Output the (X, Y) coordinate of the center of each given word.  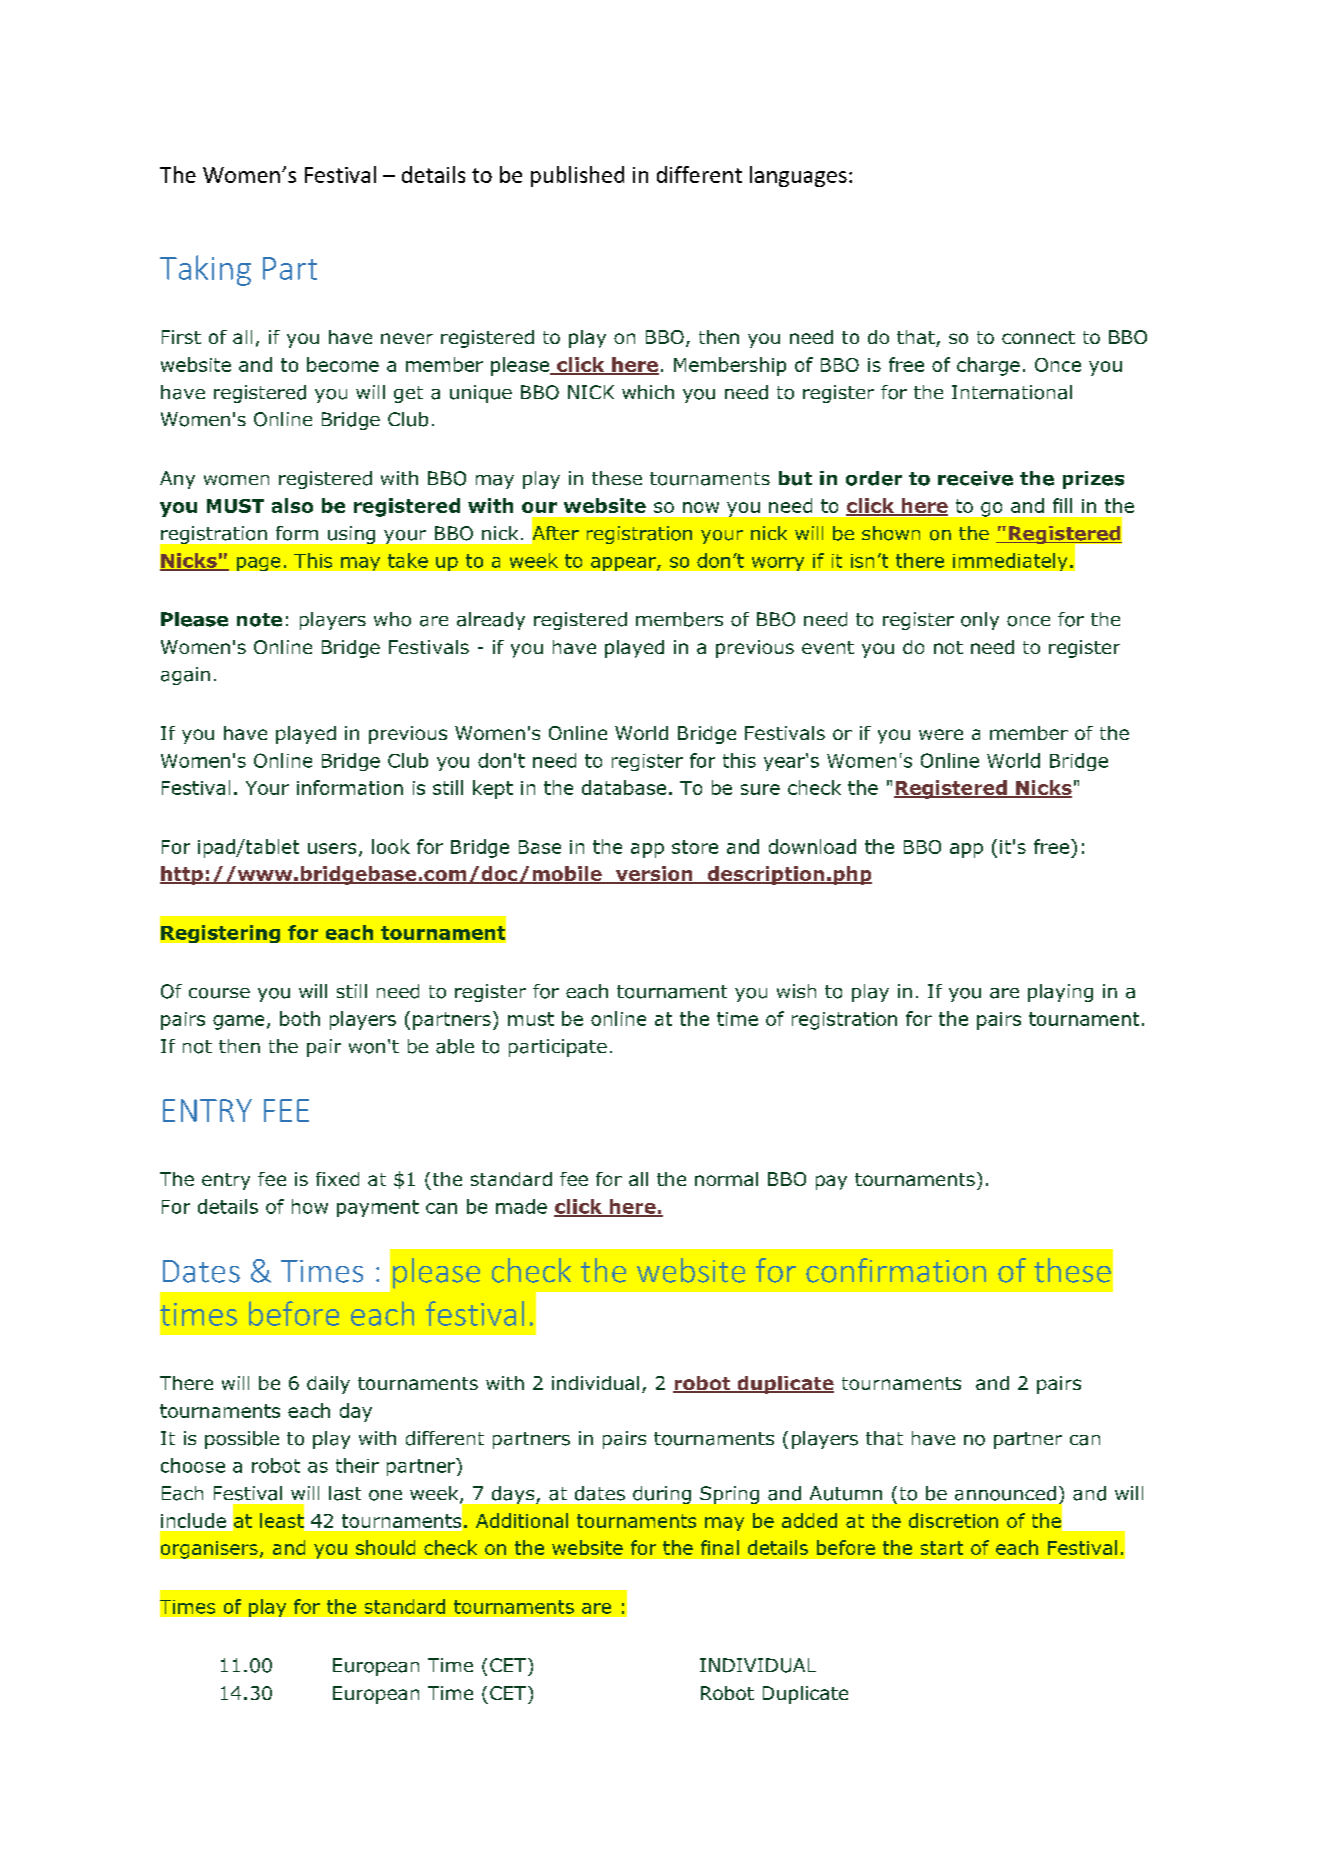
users (332, 848)
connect (1038, 337)
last (345, 1493)
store (695, 847)
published (577, 176)
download (812, 846)
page (258, 564)
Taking (205, 270)
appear (624, 564)
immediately (1010, 562)
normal (726, 1179)
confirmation (896, 1270)
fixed (337, 1179)
